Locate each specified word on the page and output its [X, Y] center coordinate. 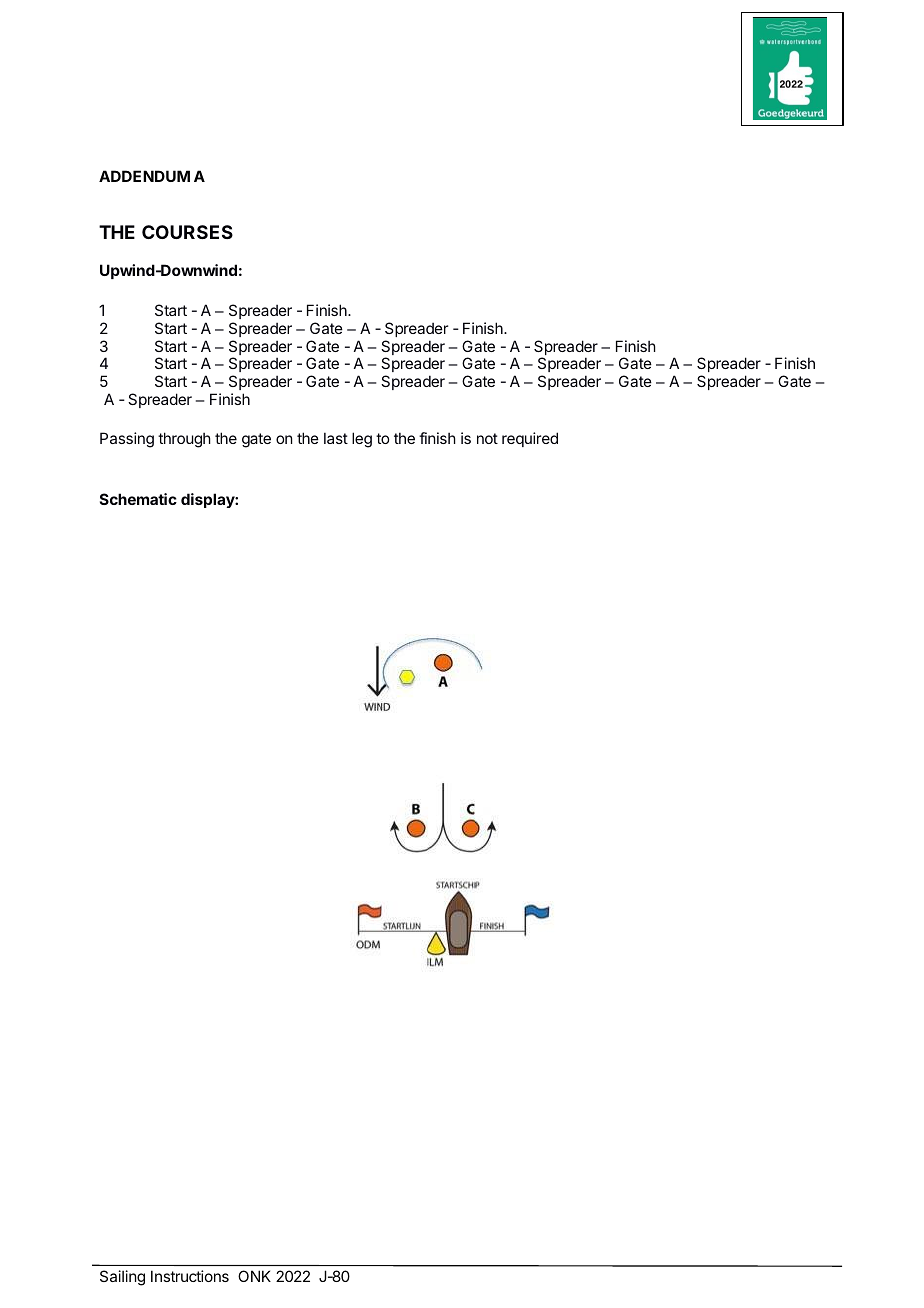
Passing [127, 440]
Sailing [122, 1278]
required [530, 439]
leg [362, 440]
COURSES [187, 232]
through [184, 440]
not [487, 438]
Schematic [138, 499]
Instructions [190, 1276]
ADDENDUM [144, 176]
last [336, 438]
